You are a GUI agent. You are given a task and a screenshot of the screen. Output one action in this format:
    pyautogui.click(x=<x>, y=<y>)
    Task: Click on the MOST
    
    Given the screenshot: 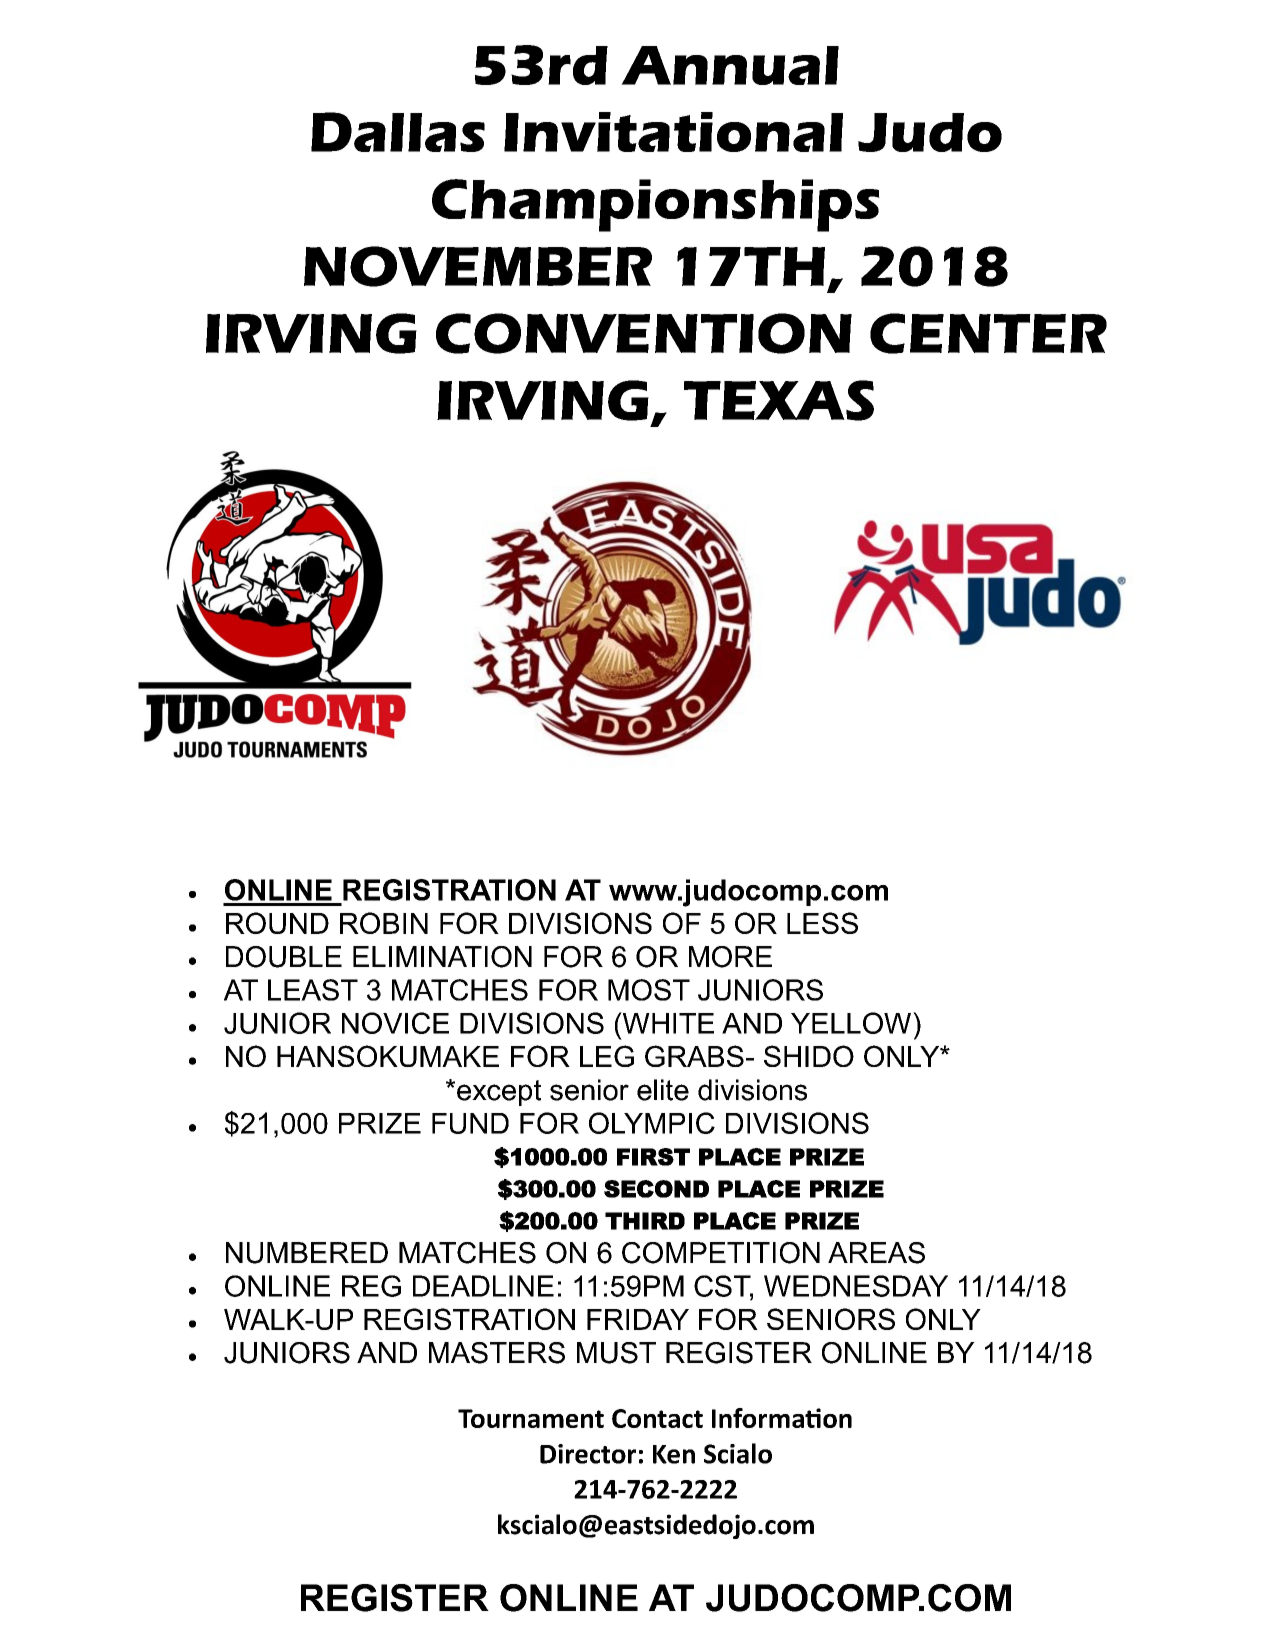 What is the action you would take?
    pyautogui.click(x=649, y=990)
